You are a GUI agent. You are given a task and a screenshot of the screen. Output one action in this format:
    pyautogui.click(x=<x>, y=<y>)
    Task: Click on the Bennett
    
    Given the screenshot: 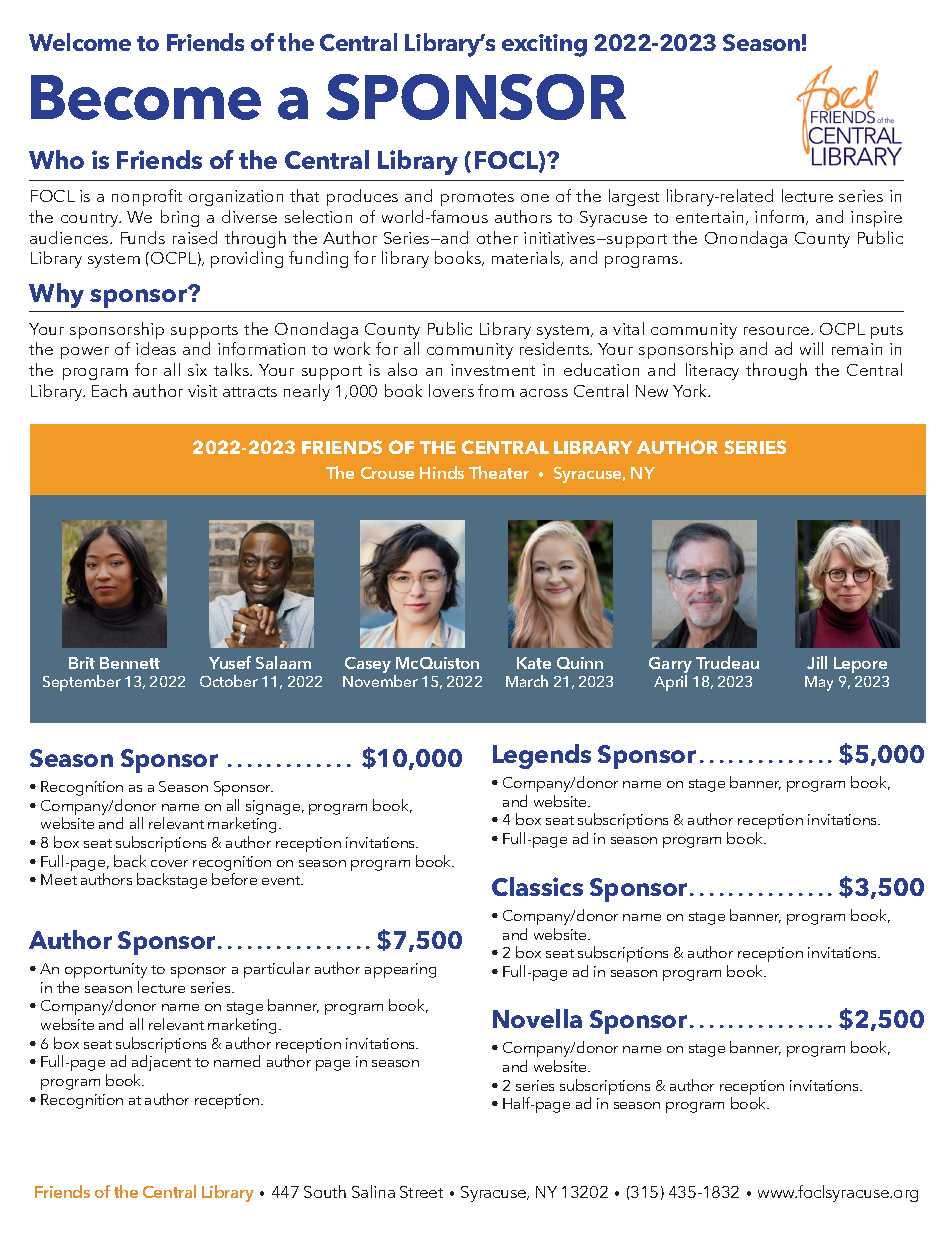 What is the action you would take?
    pyautogui.click(x=130, y=663)
